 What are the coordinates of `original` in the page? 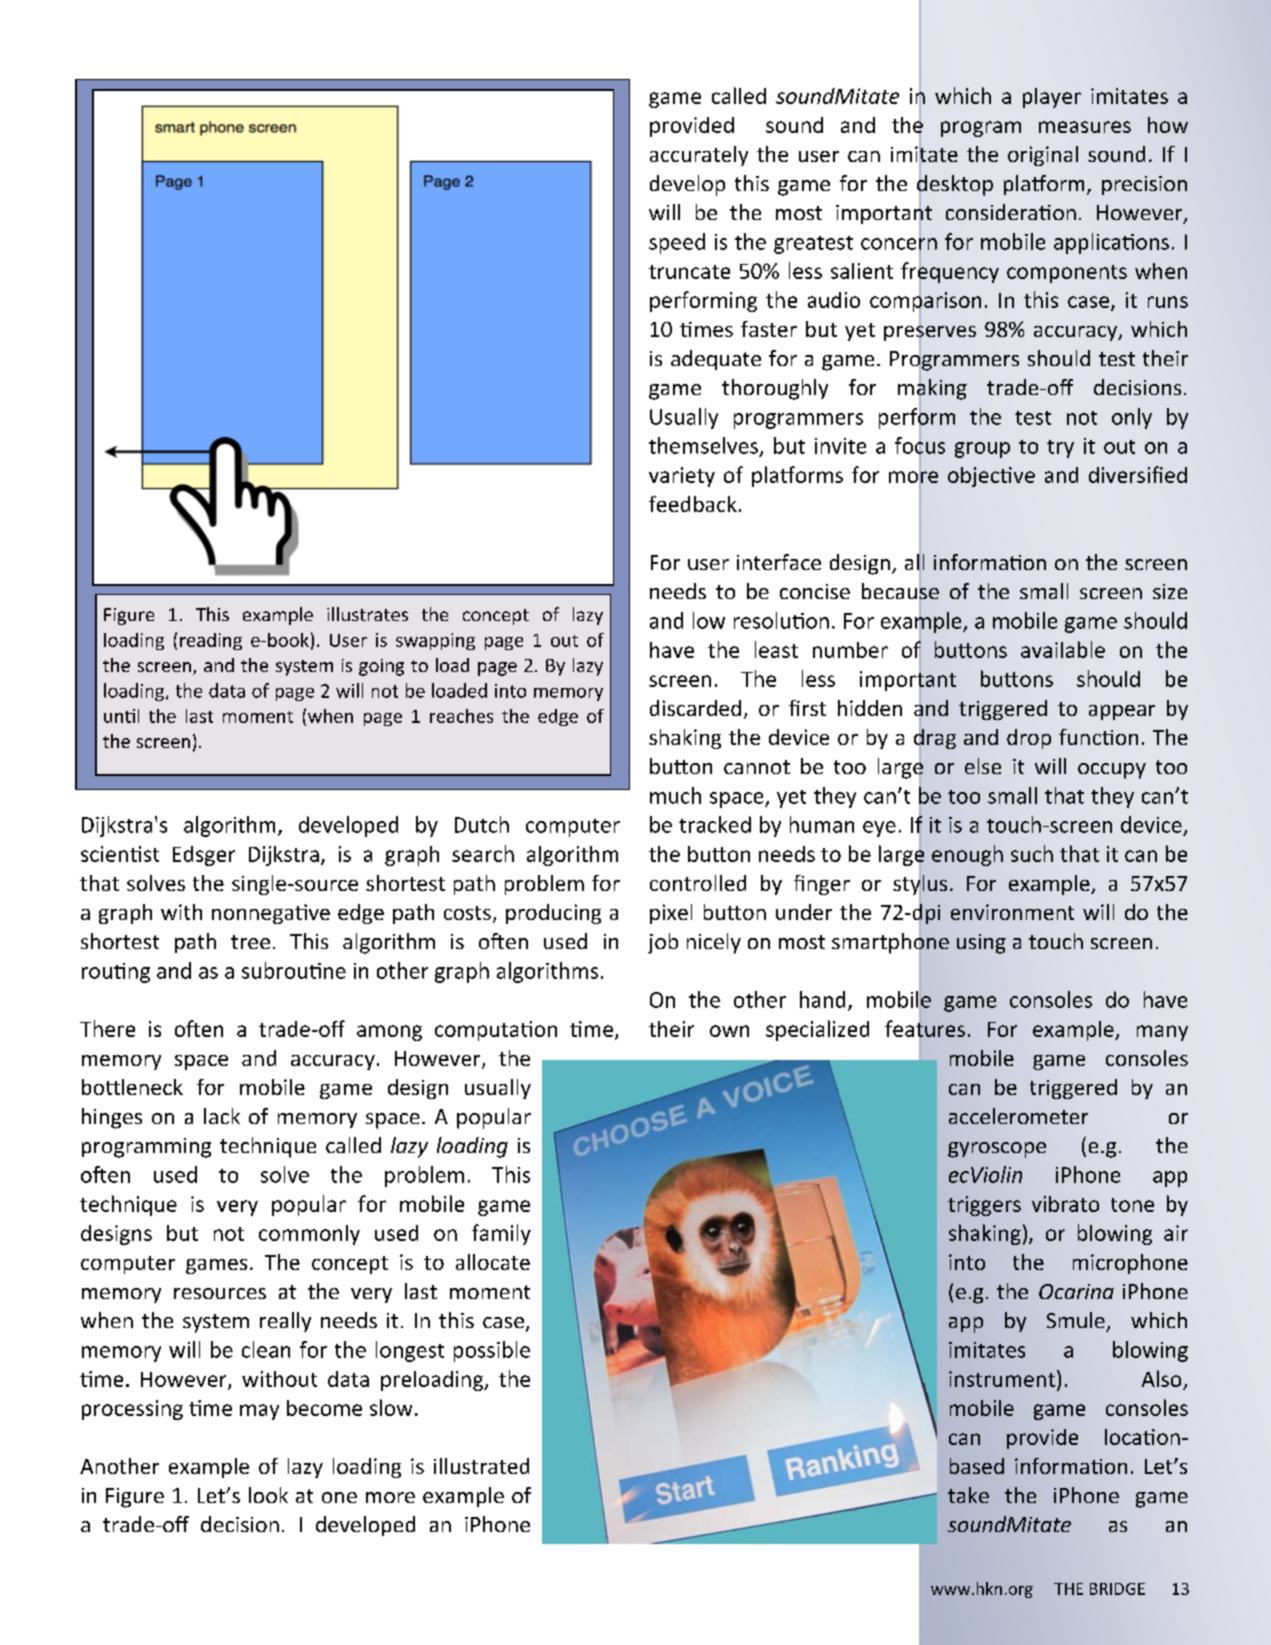 It's located at (1043, 156).
